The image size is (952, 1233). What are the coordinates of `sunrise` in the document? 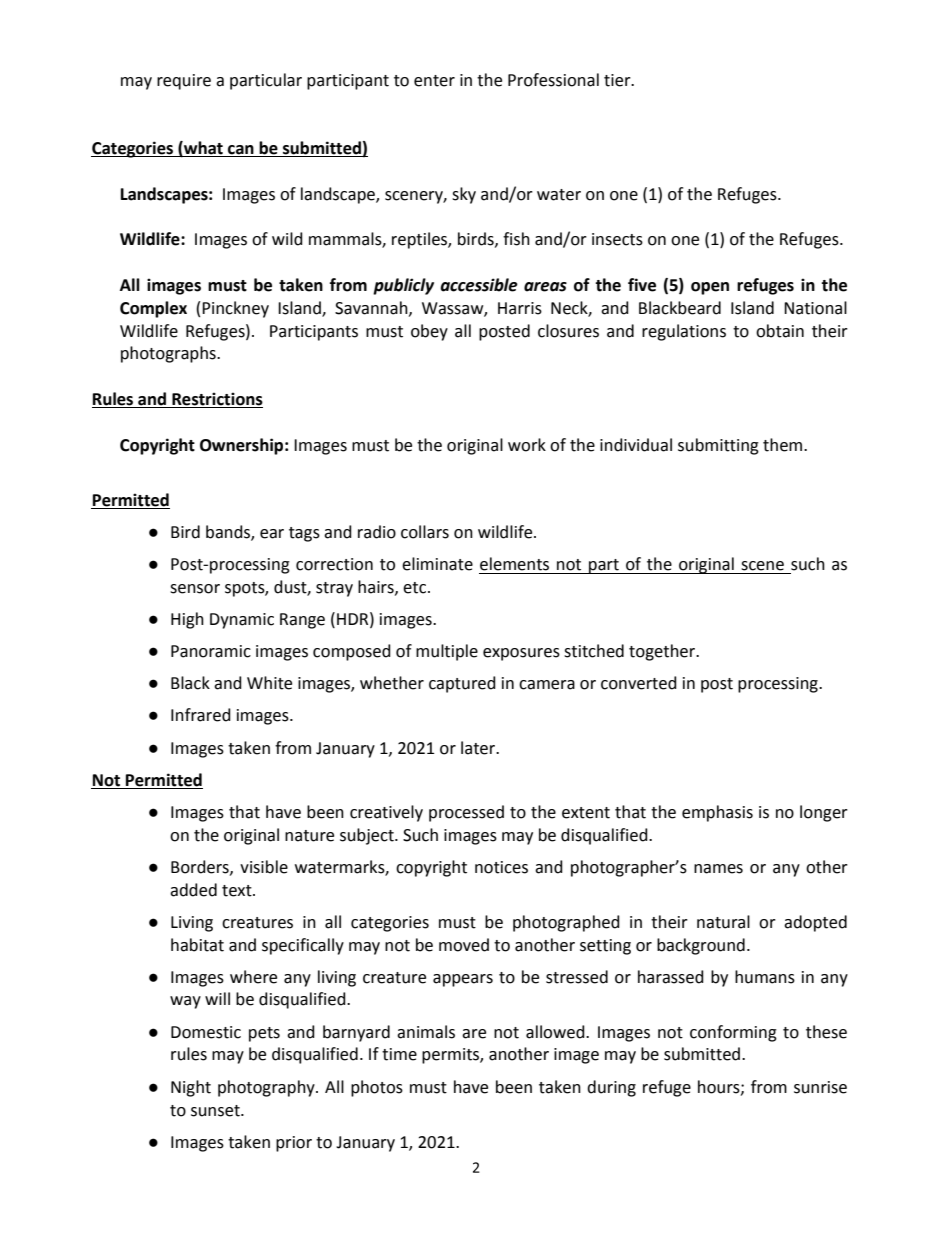 It's located at (820, 1087).
